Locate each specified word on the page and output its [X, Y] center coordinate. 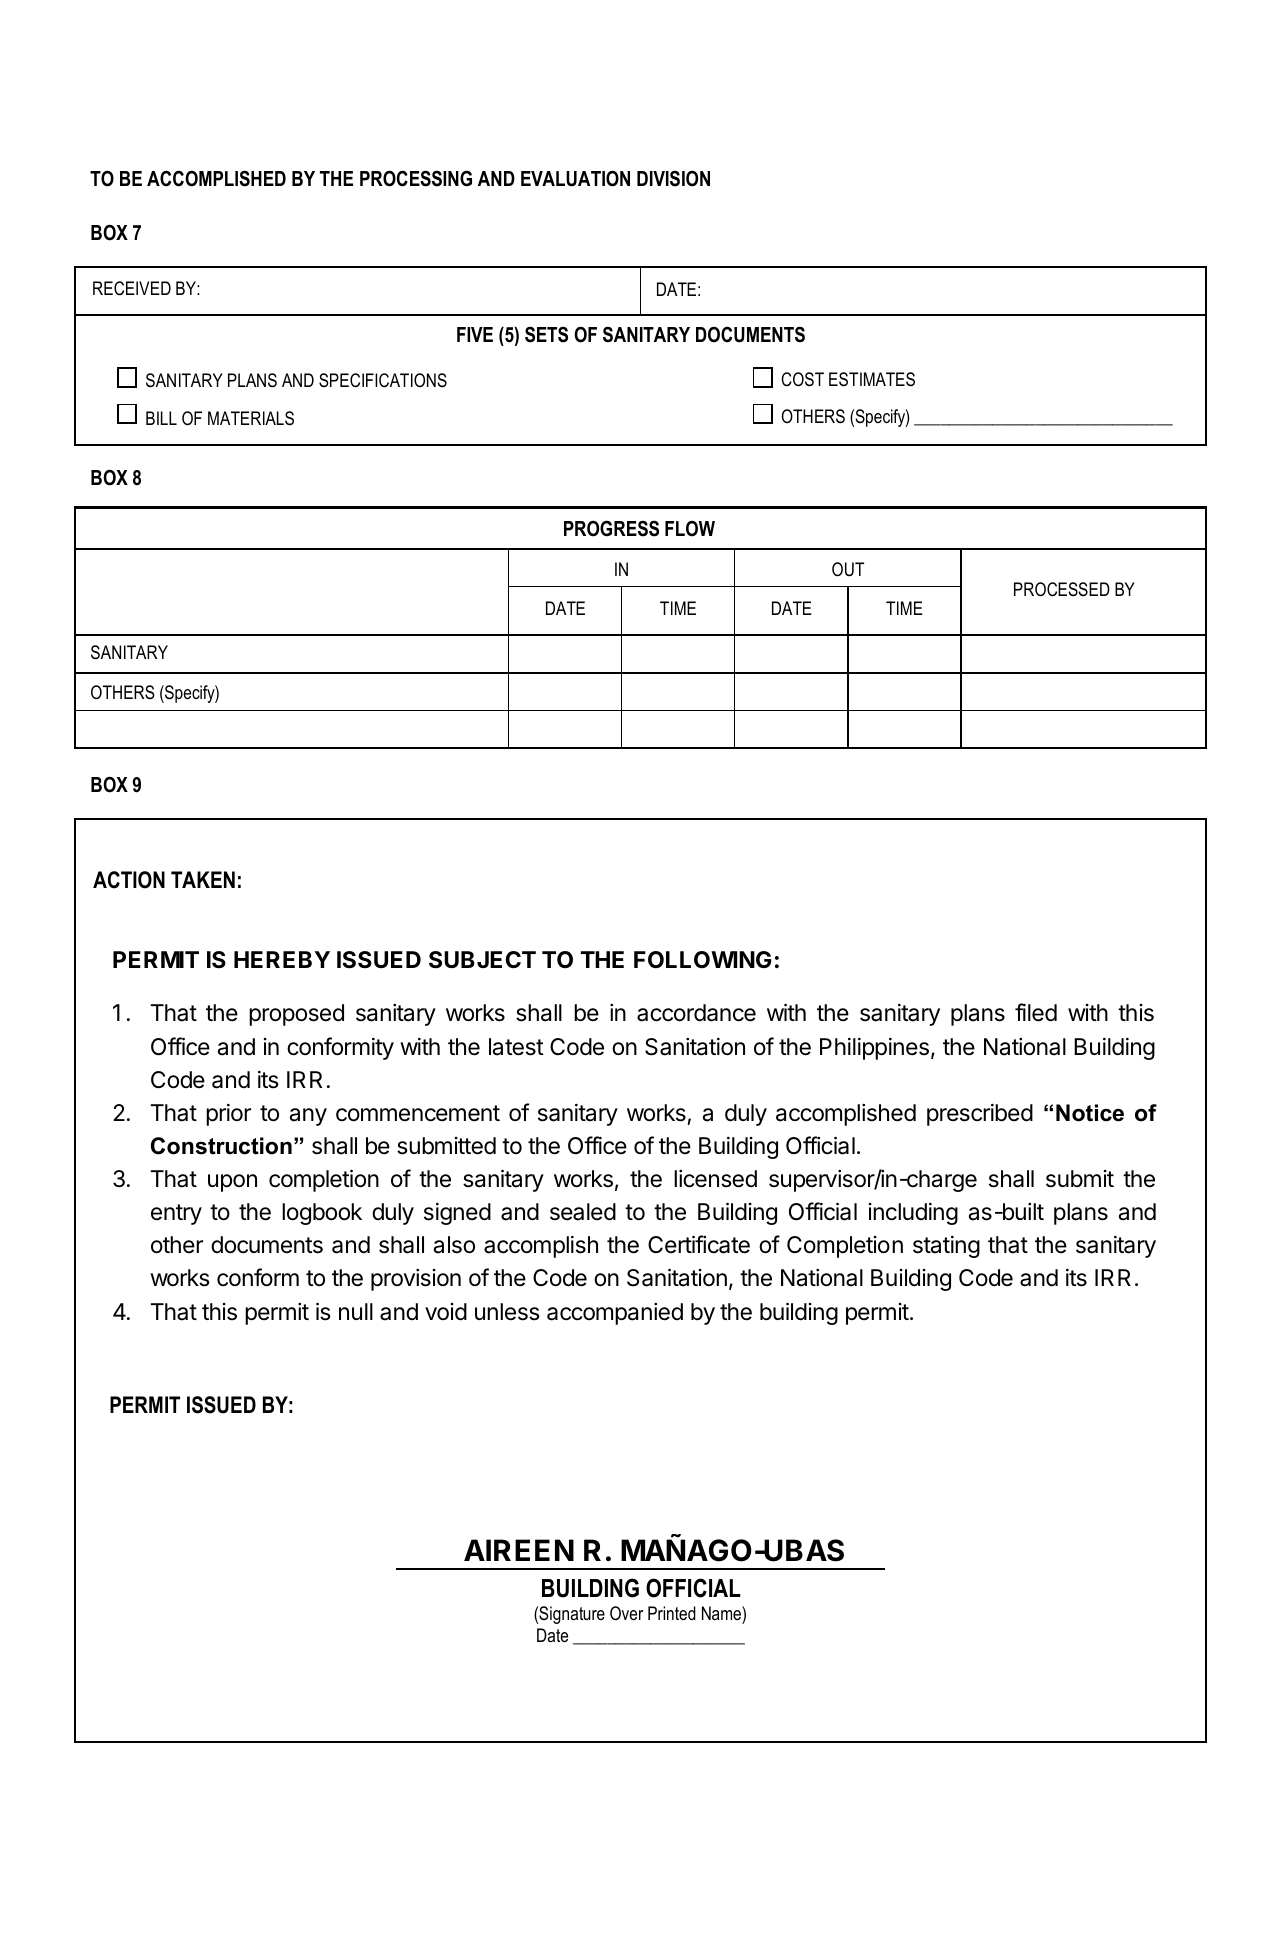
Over [626, 1613]
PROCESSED [1062, 589]
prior [228, 1115]
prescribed [980, 1115]
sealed [583, 1212]
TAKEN [203, 879]
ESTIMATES [872, 379]
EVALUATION [575, 178]
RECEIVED [132, 288]
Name [722, 1613]
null [356, 1311]
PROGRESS [611, 528]
